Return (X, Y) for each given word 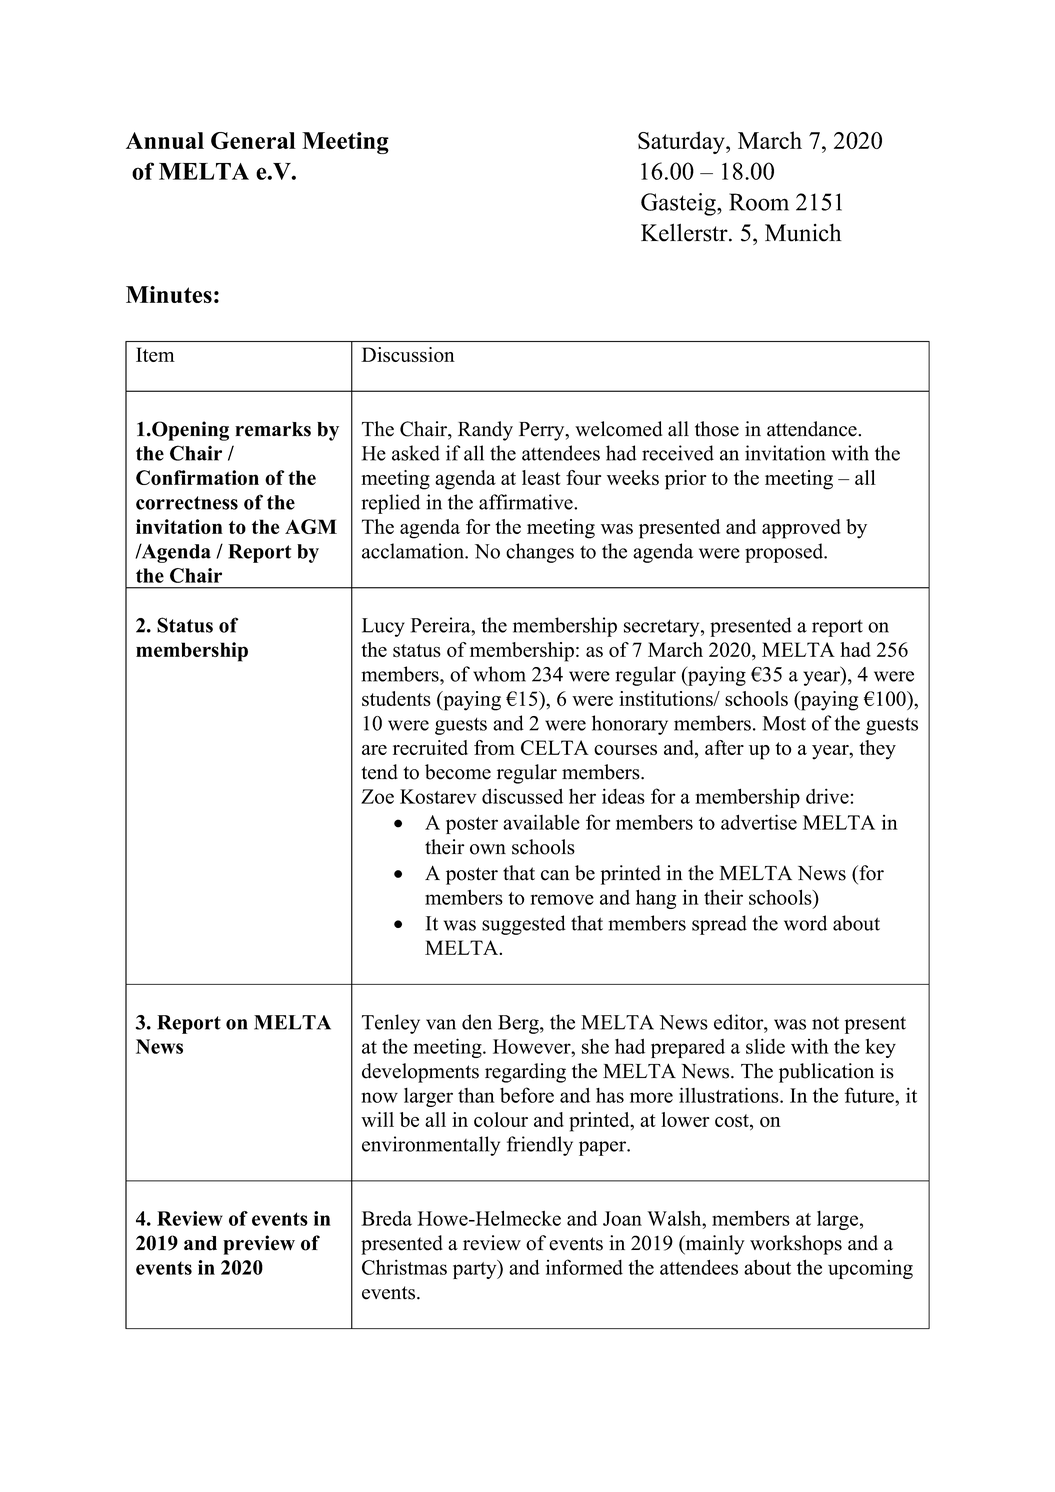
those (717, 429)
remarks (273, 429)
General (253, 141)
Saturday (682, 142)
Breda (386, 1218)
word (805, 923)
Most (784, 723)
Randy (485, 431)
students (396, 698)
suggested (524, 925)
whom (499, 674)
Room (759, 202)
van (441, 1024)
